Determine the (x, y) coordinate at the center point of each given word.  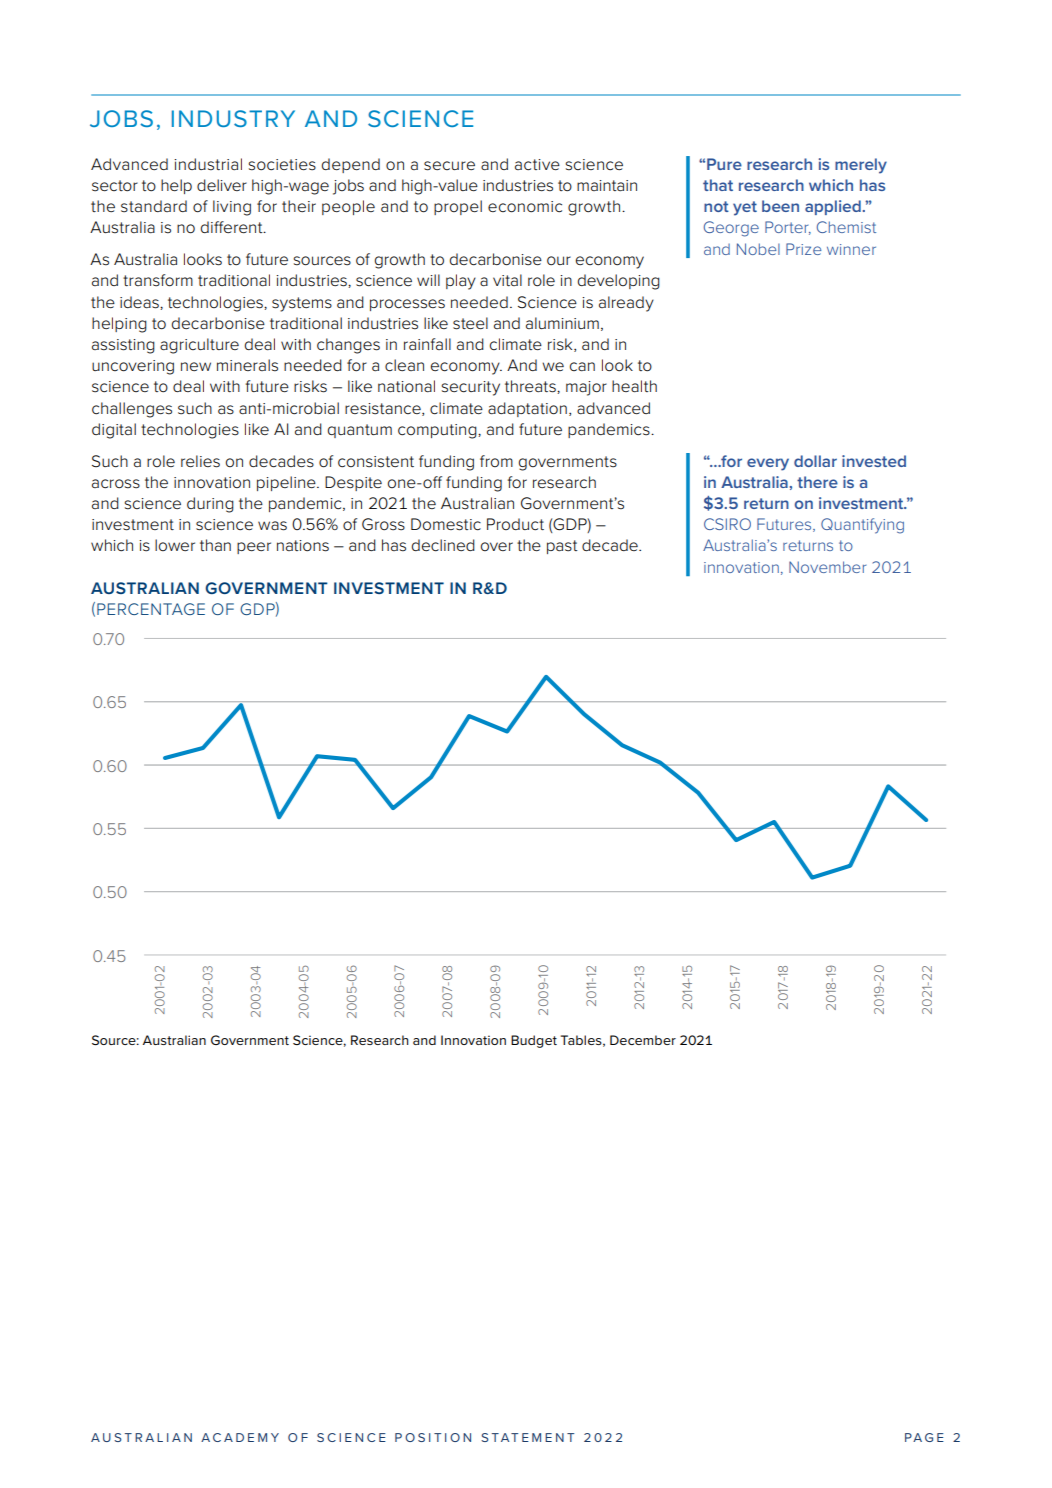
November (827, 567)
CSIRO (727, 524)
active (537, 165)
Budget (534, 1041)
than (215, 545)
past (562, 547)
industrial (208, 164)
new (196, 366)
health (634, 386)
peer (254, 548)
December (643, 1040)
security (470, 388)
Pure (724, 164)
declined (443, 545)
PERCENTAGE (151, 609)
